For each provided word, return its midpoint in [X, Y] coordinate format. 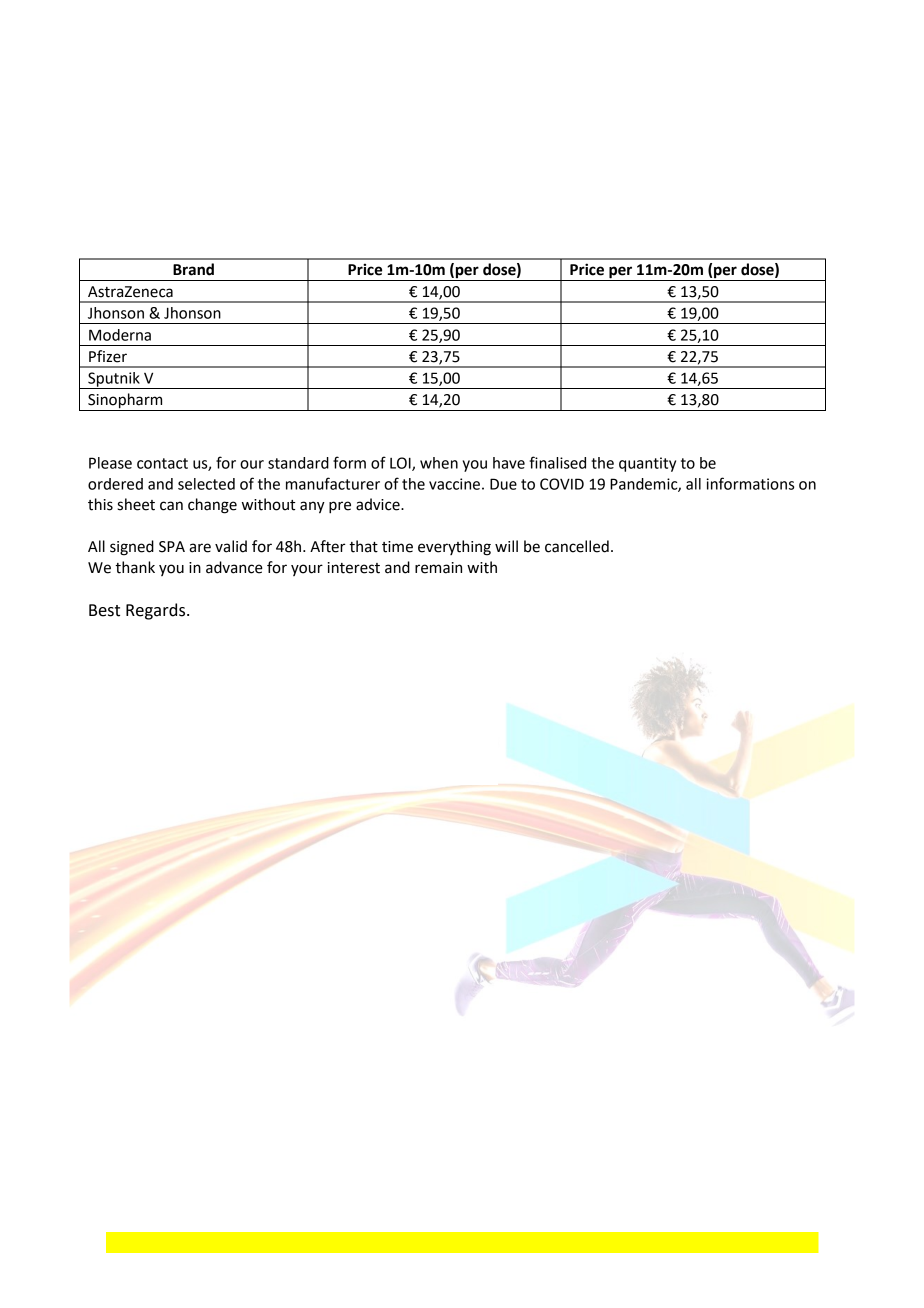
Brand [193, 269]
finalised [557, 462]
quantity [647, 464]
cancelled [577, 546]
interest [354, 568]
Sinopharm [125, 402]
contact [162, 463]
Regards [157, 611]
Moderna [120, 335]
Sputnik [114, 380]
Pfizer [108, 356]
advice [379, 504]
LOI [401, 464]
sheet [136, 504]
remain [438, 568]
